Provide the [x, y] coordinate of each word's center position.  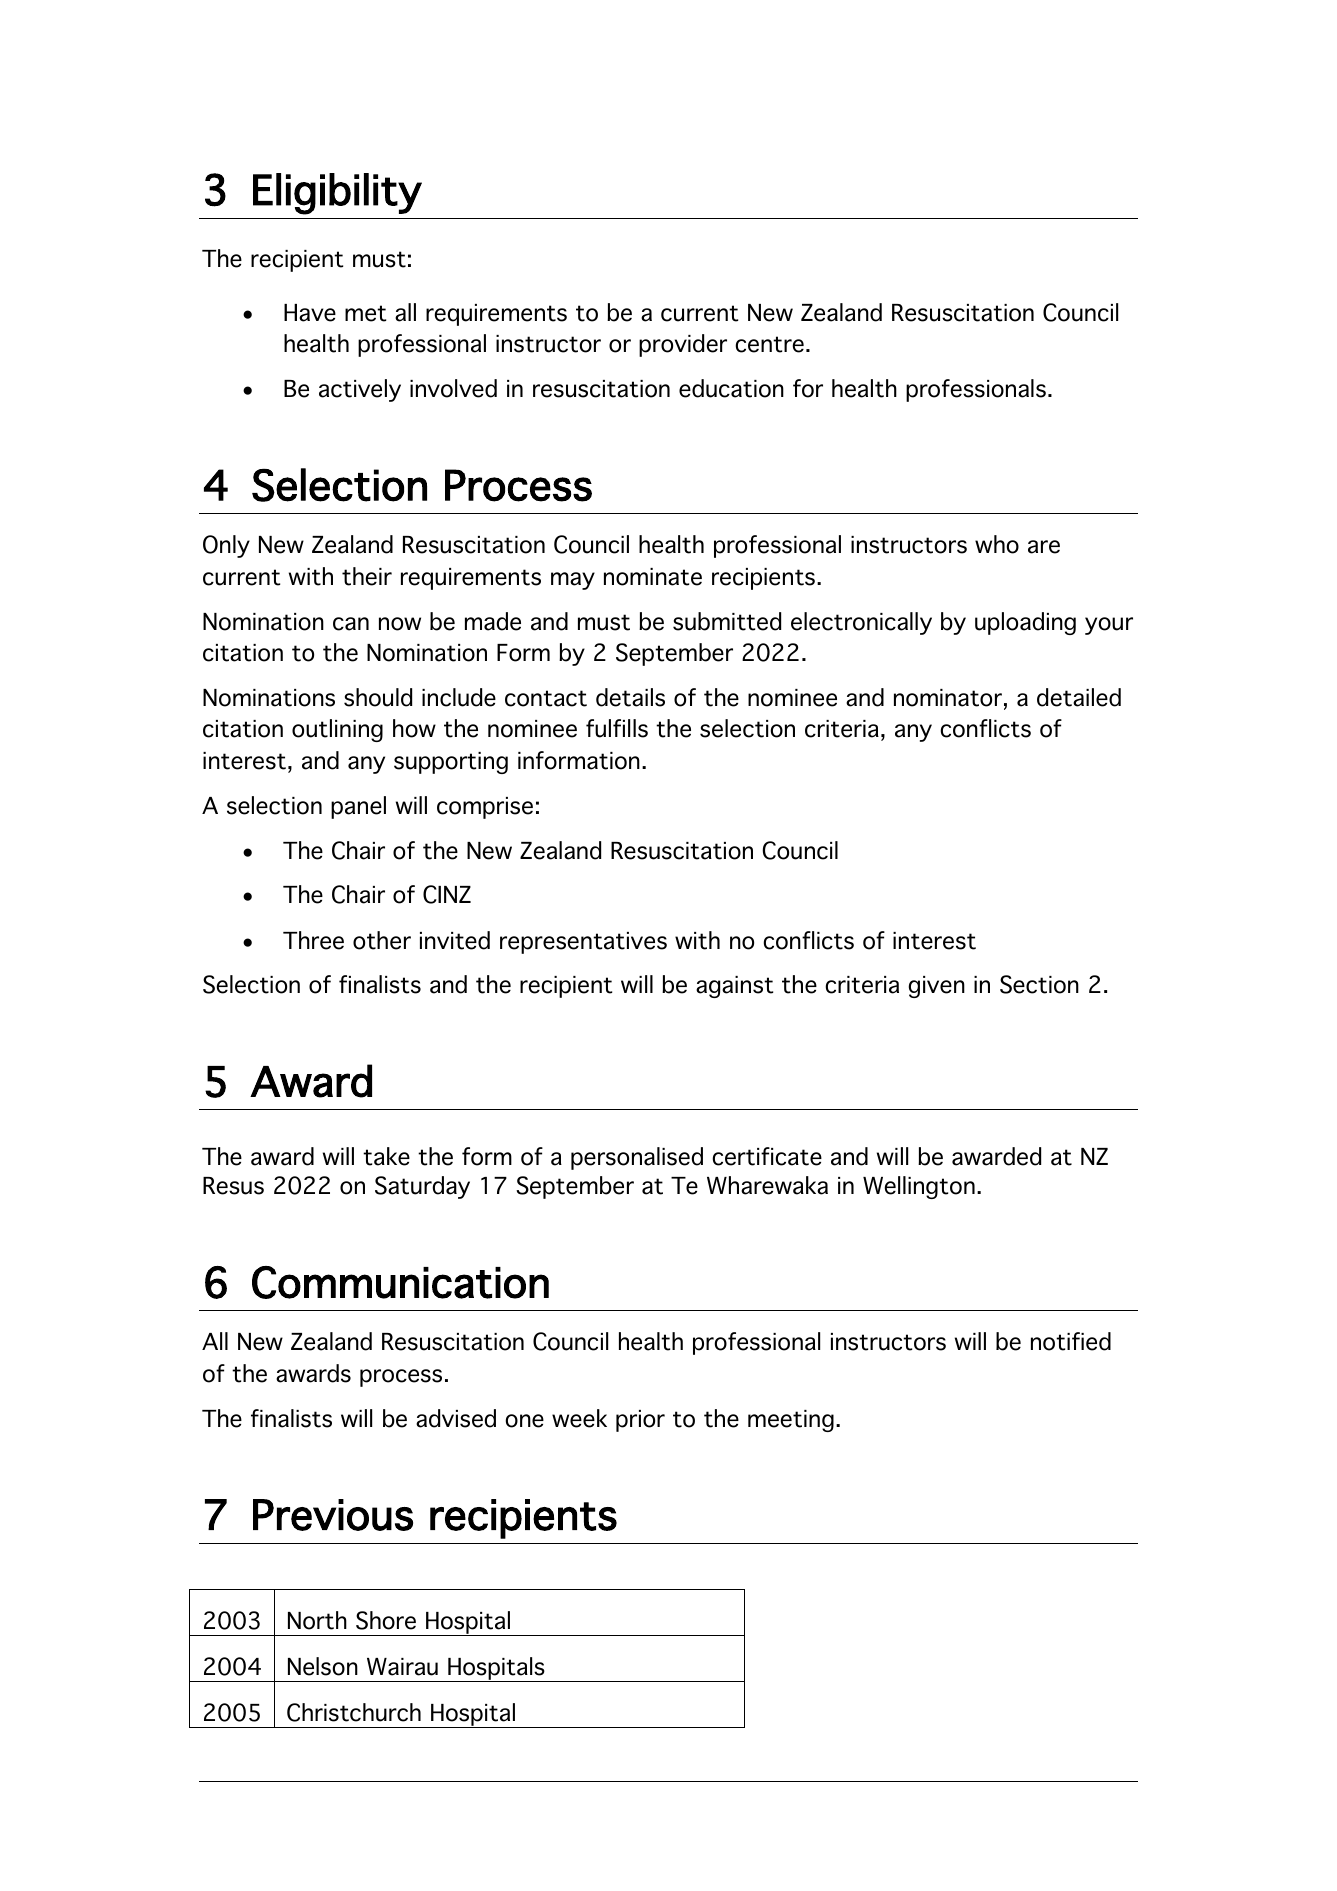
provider [683, 345]
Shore [386, 1620]
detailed [1079, 697]
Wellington [919, 1187]
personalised [637, 1158]
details [630, 697]
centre [769, 344]
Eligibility [337, 194]
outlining [337, 730]
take [386, 1156]
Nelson [323, 1666]
